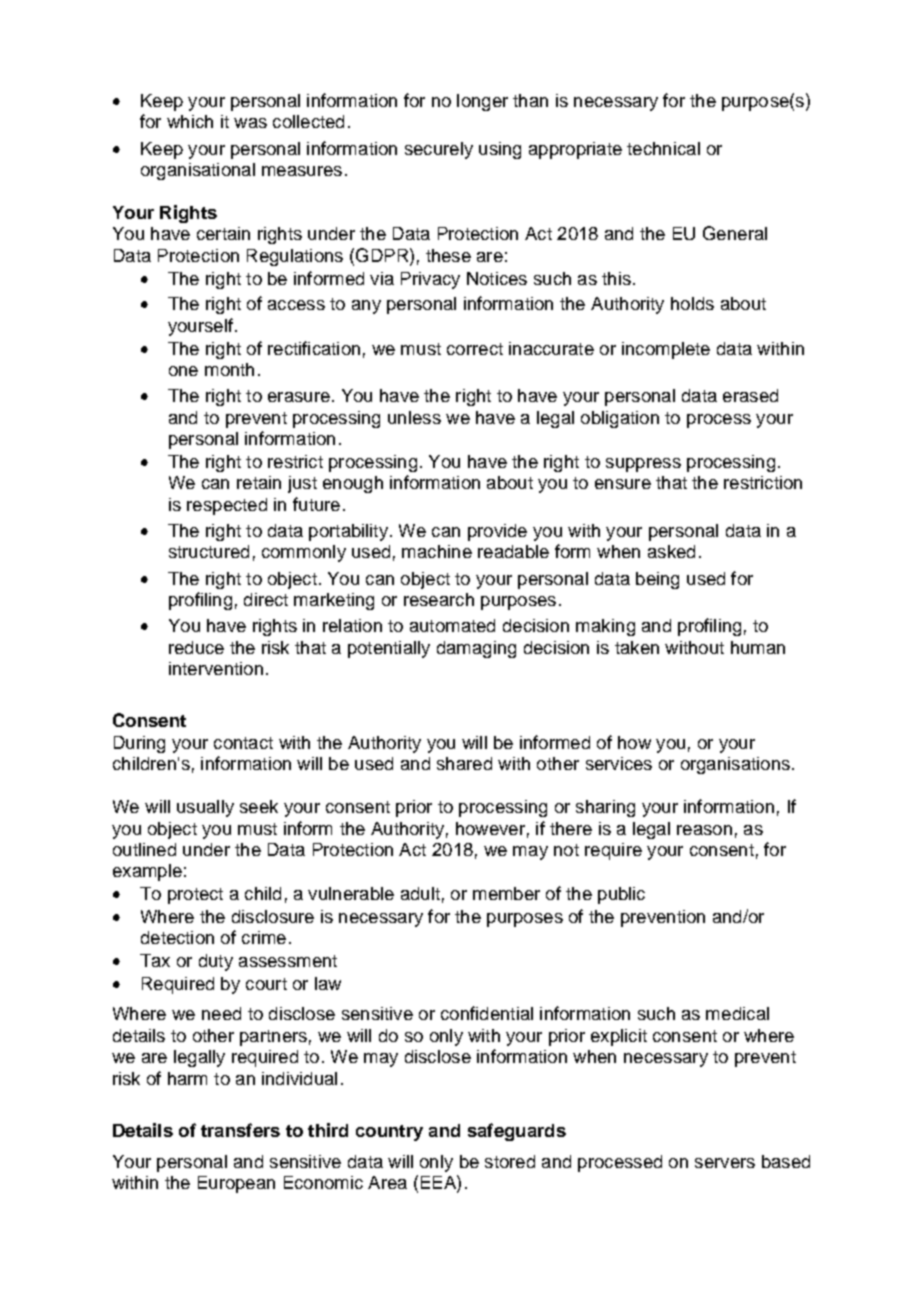 This screenshot has width=924, height=1308. What do you see at coordinates (663, 148) in the screenshot?
I see `technical` at bounding box center [663, 148].
